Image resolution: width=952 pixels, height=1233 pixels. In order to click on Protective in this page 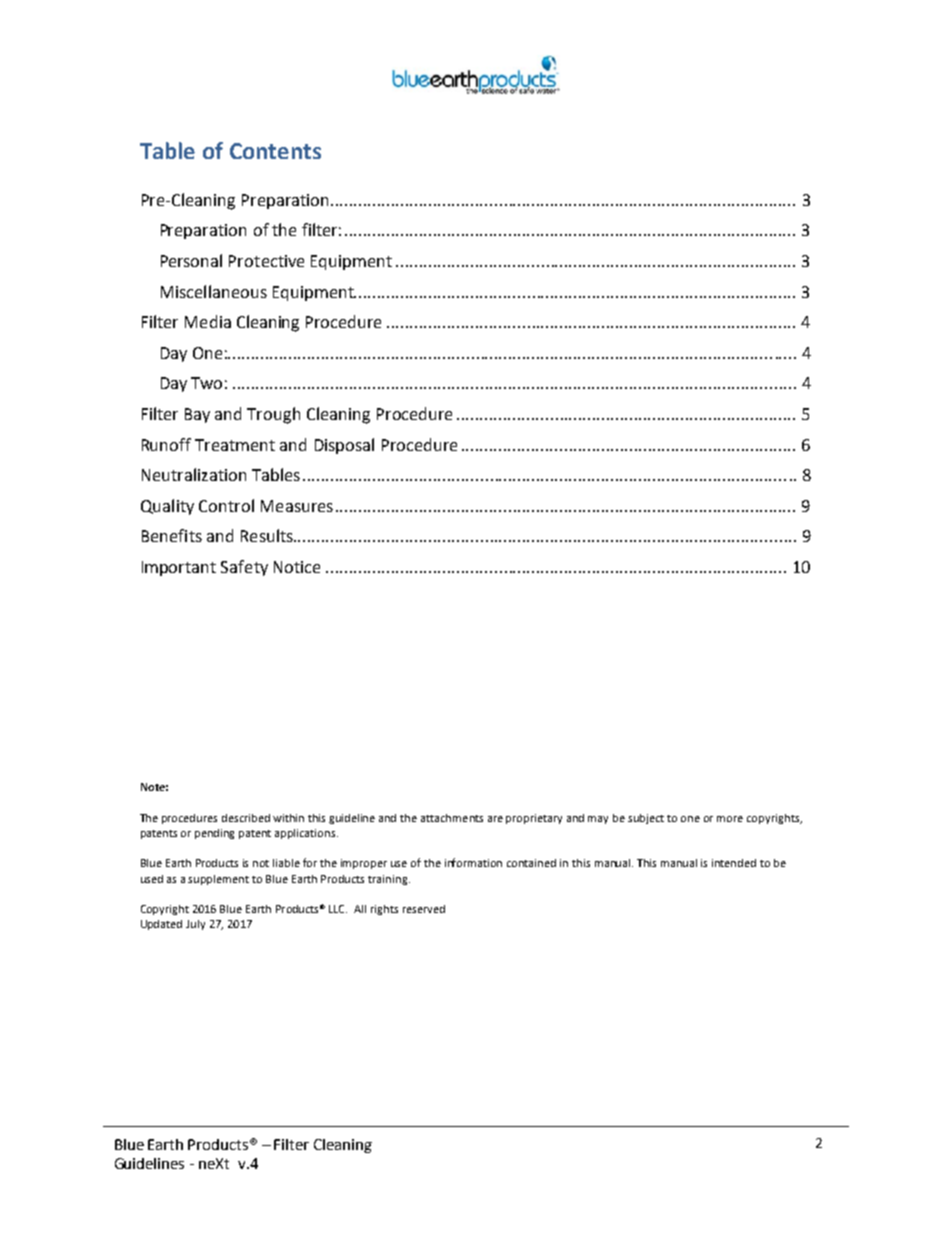, I will do `click(266, 261)`.
